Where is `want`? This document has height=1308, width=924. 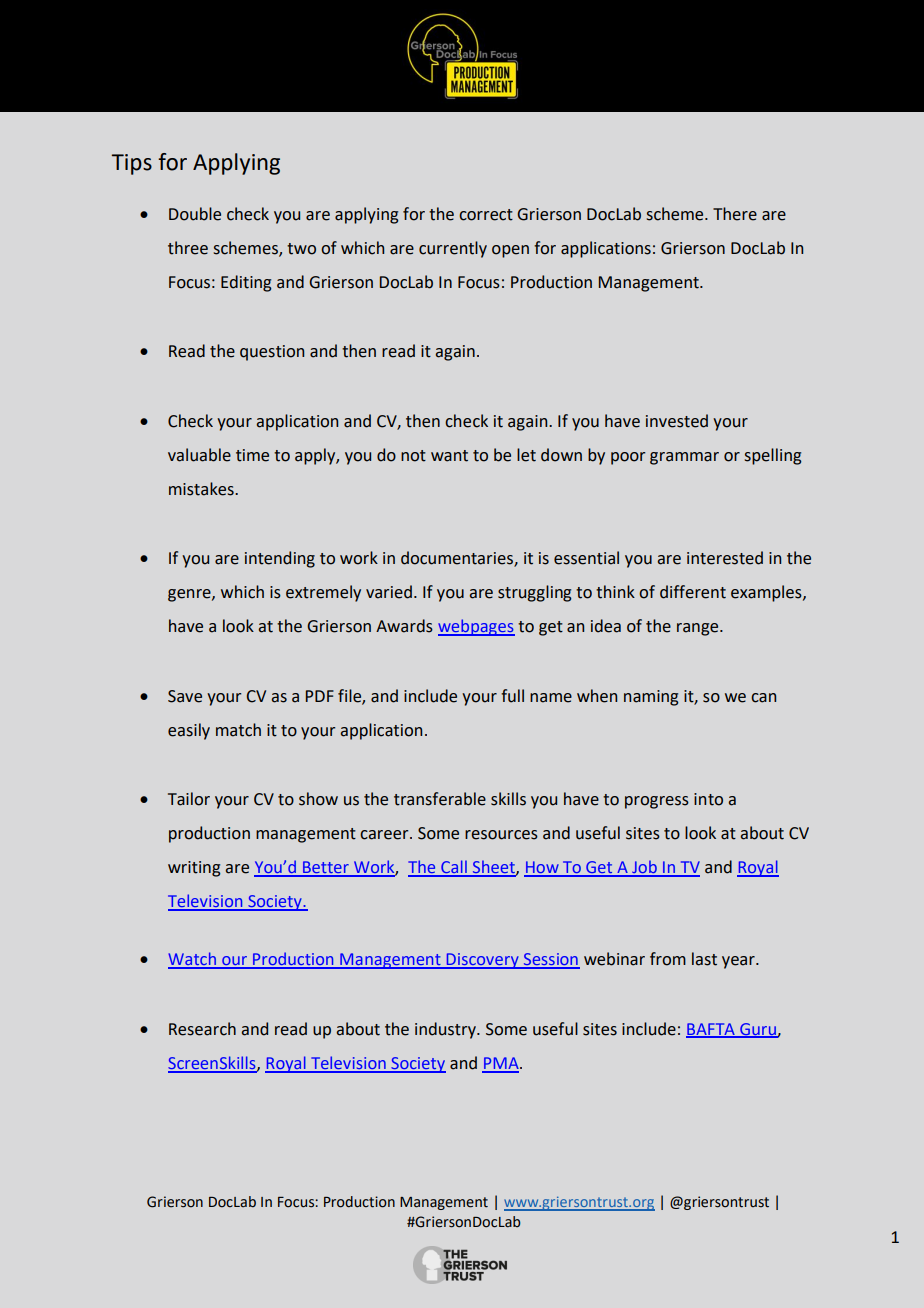 want is located at coordinates (449, 456).
